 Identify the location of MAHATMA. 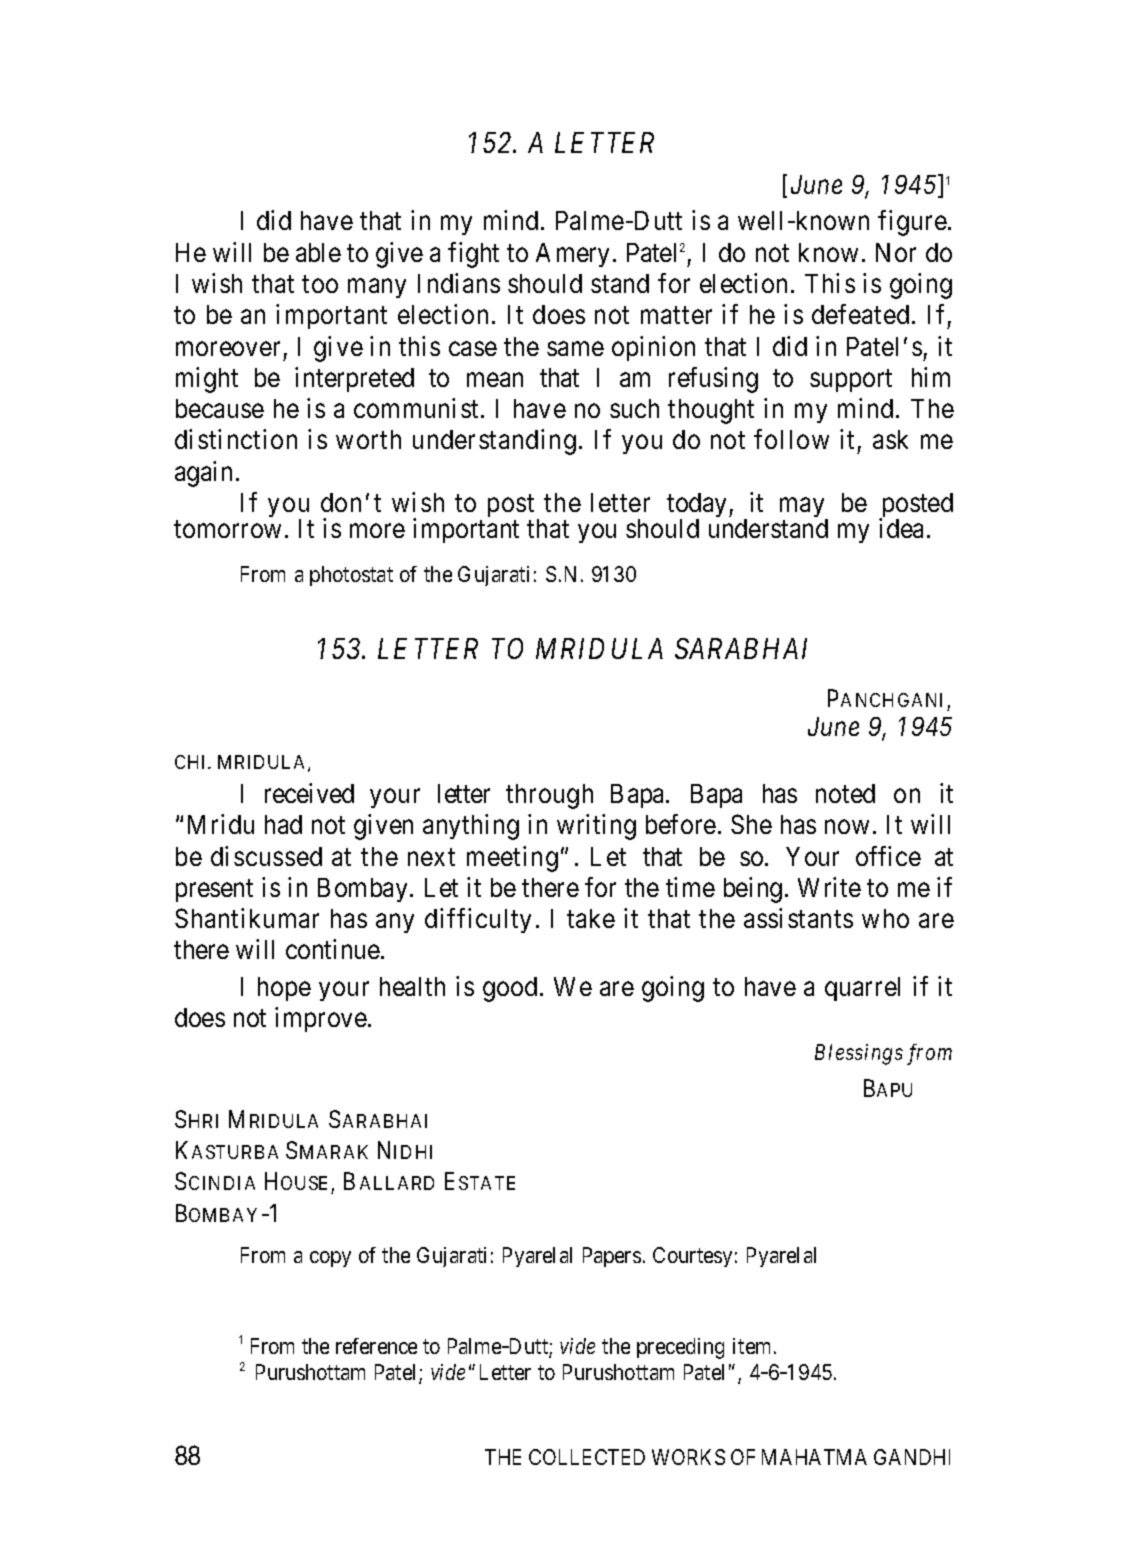
(814, 1457).
